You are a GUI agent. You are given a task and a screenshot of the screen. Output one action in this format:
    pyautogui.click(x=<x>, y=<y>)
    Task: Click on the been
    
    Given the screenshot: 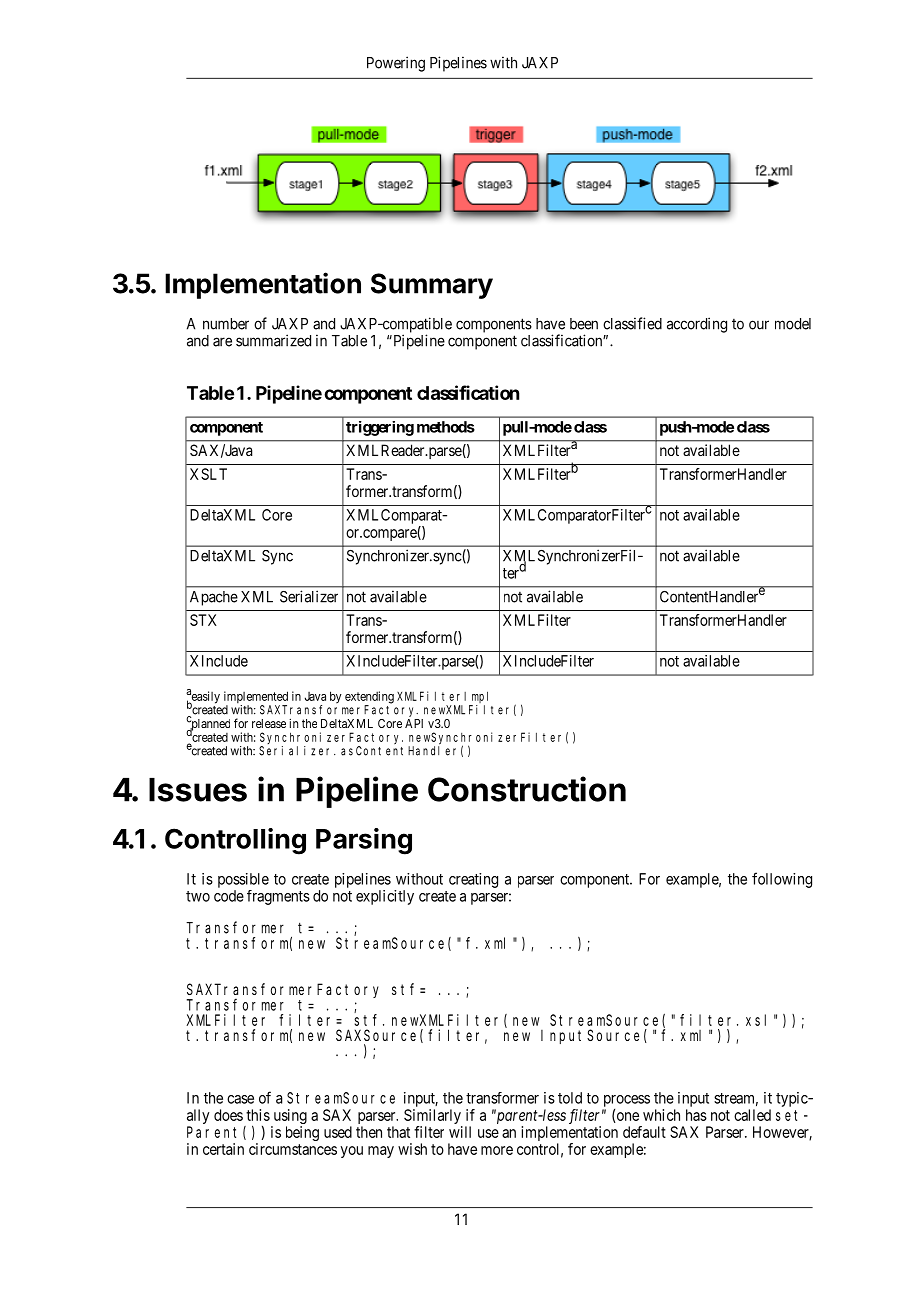 What is the action you would take?
    pyautogui.click(x=584, y=324)
